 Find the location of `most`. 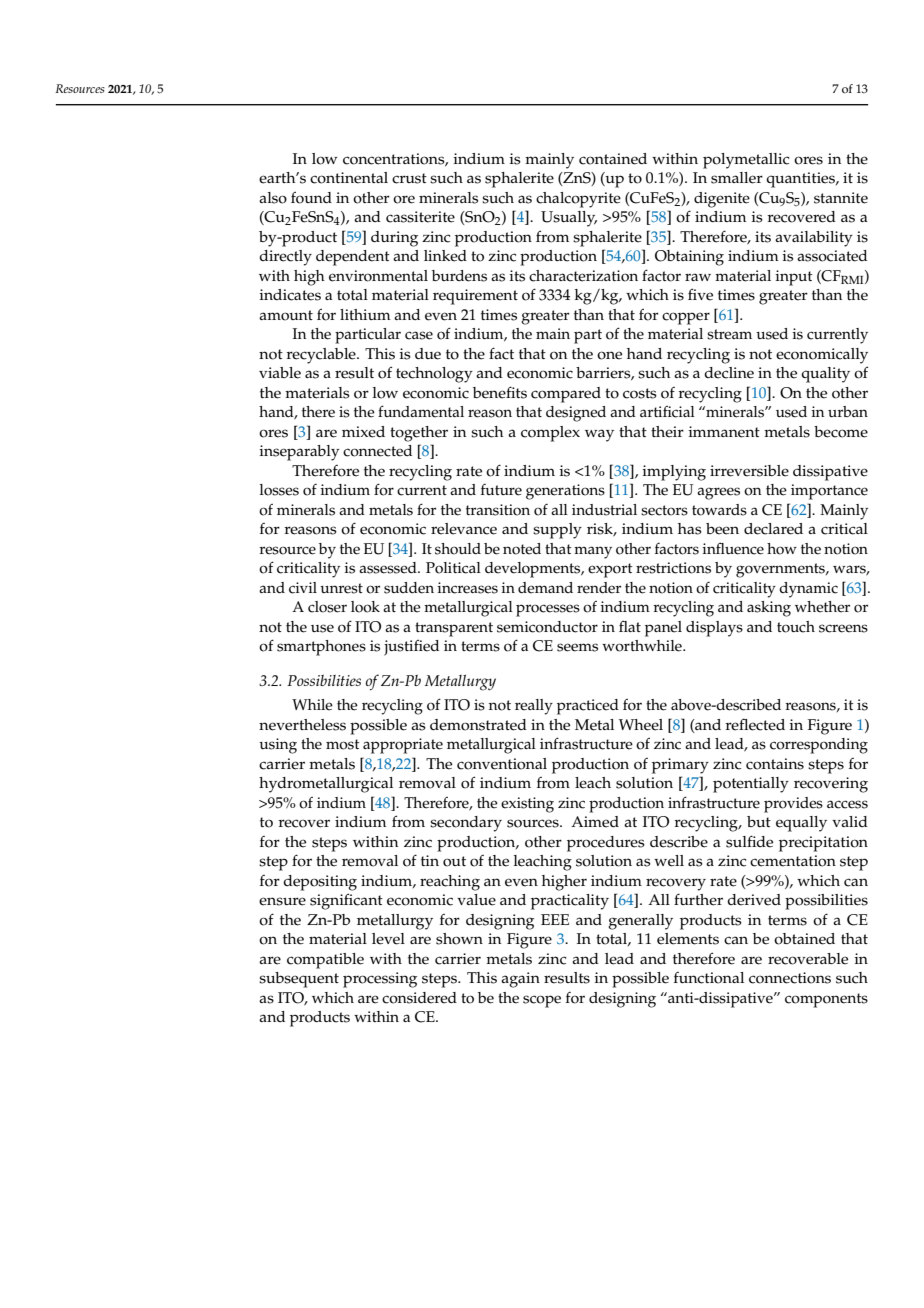

most is located at coordinates (342, 744).
